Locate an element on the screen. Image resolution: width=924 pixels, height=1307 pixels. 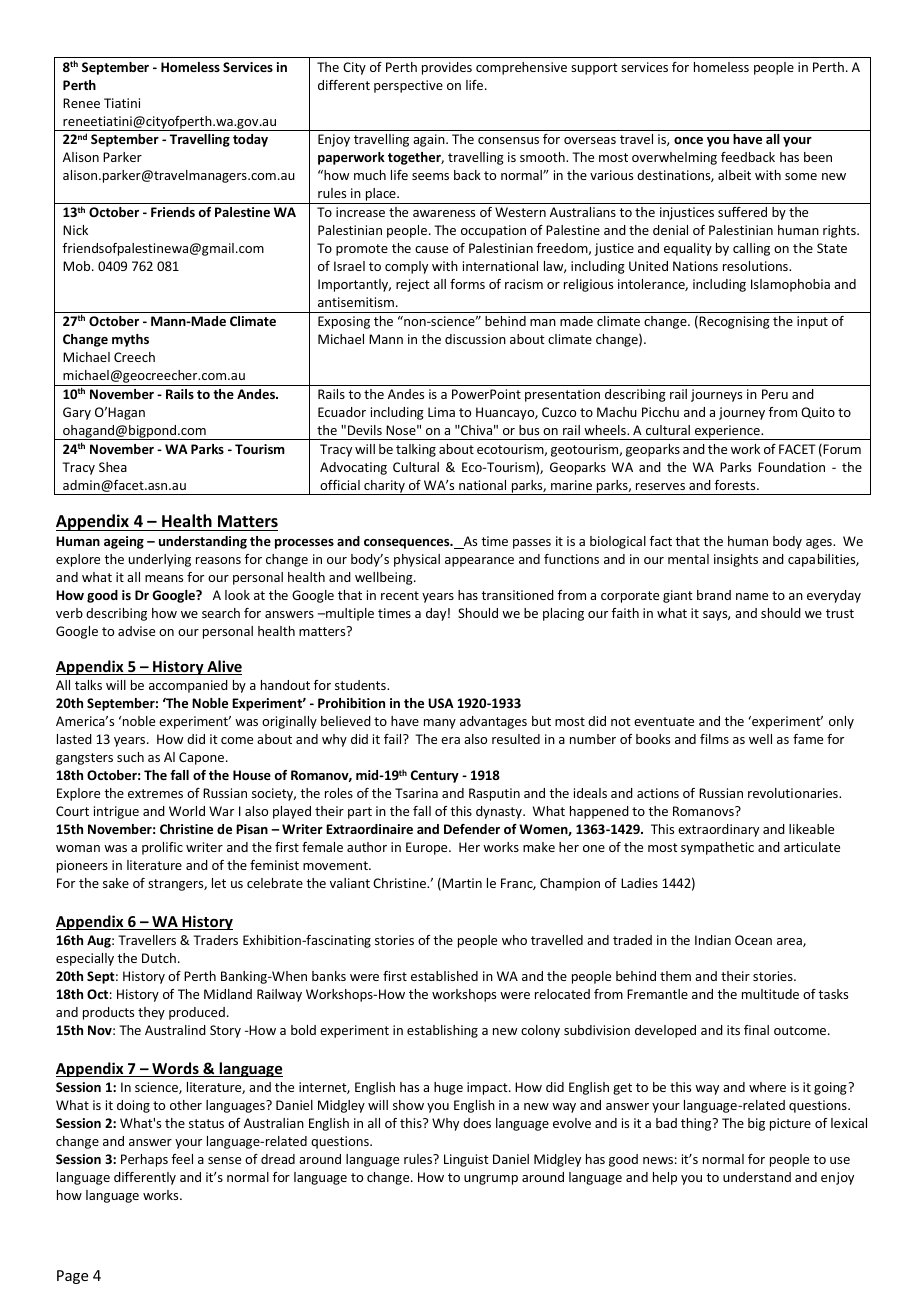
established is located at coordinates (444, 976).
